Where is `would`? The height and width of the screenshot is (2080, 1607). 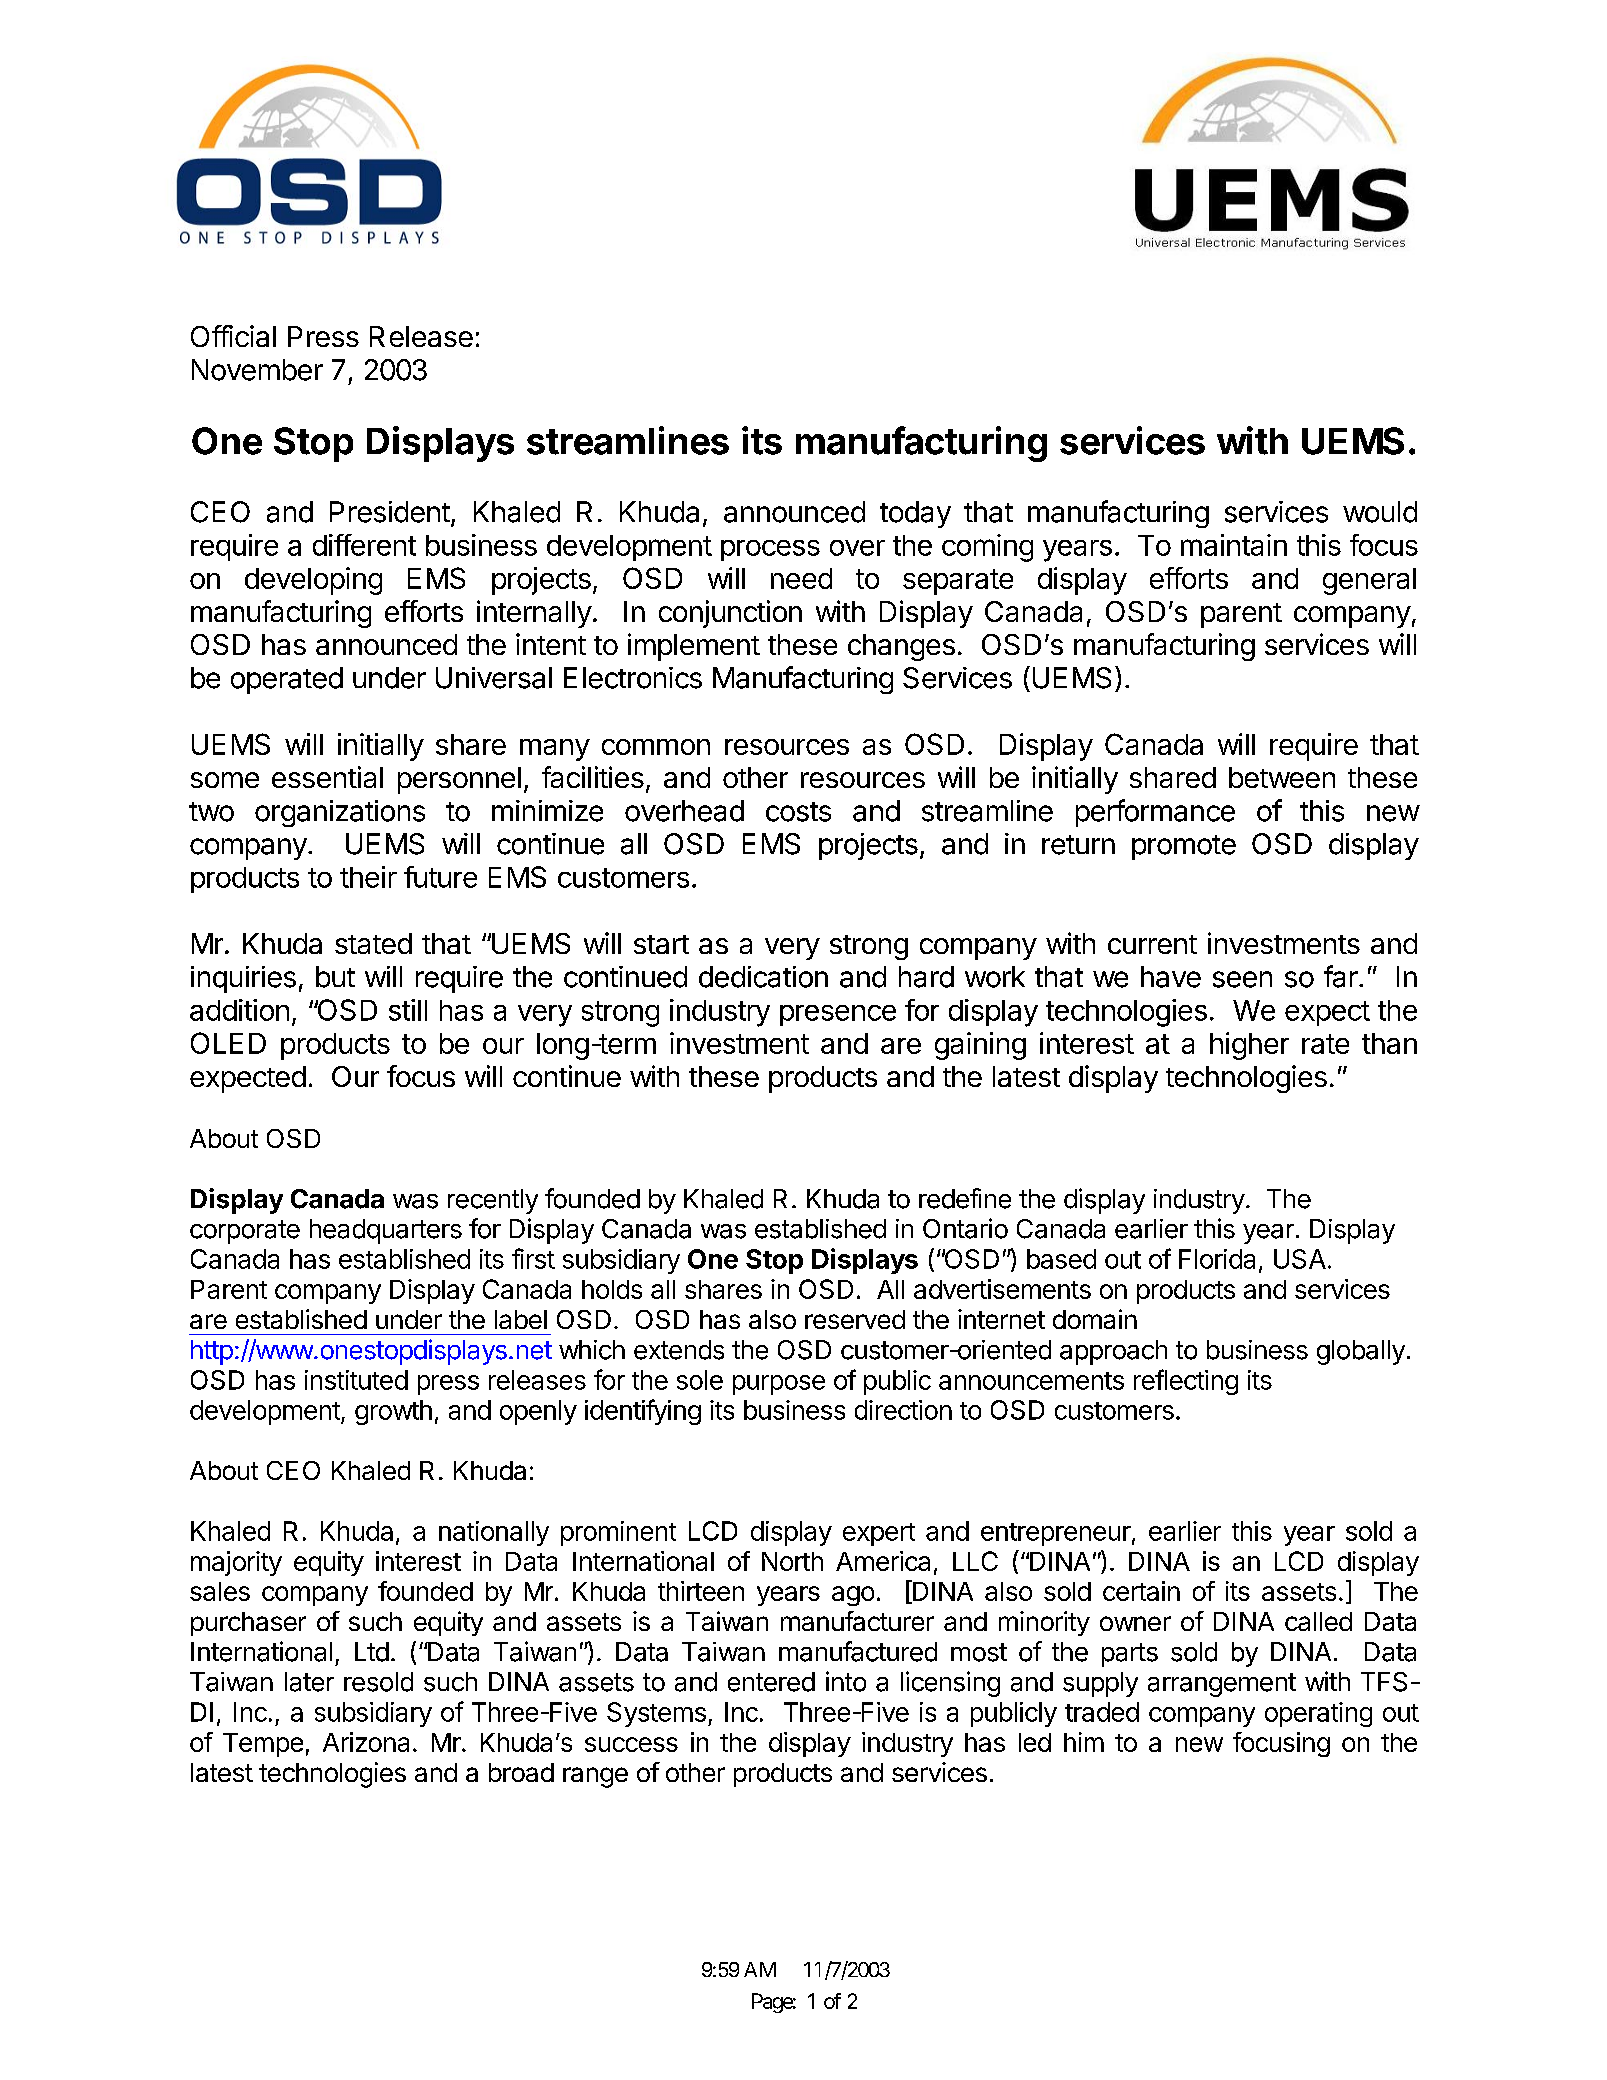 would is located at coordinates (1380, 512).
